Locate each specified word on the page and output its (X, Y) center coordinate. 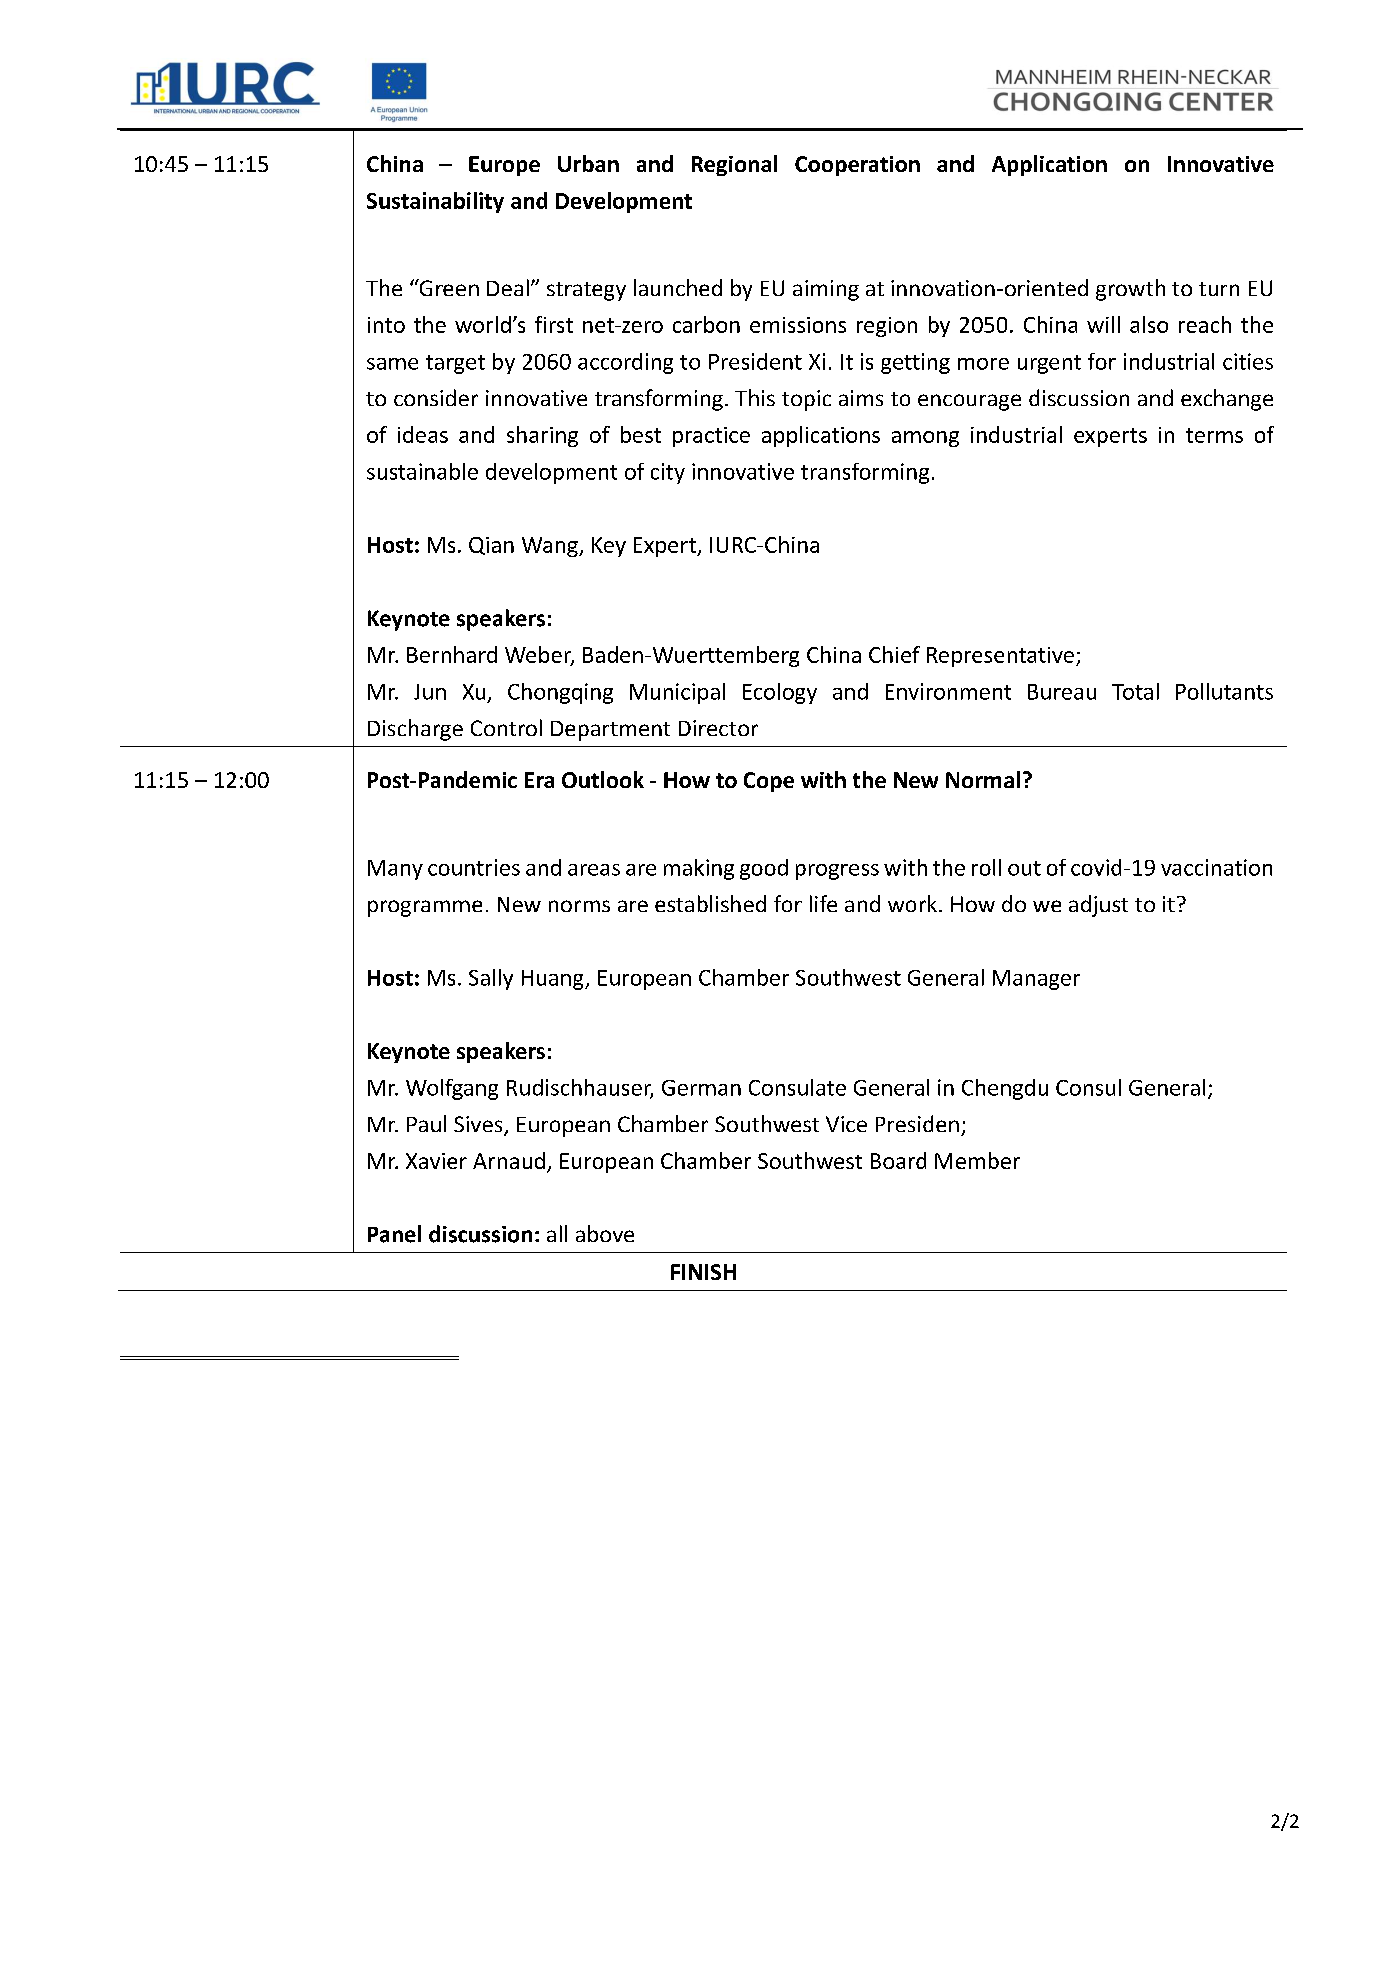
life (823, 903)
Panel (394, 1234)
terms (1214, 435)
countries (474, 867)
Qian (491, 546)
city (668, 473)
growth (1130, 290)
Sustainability (435, 202)
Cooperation (857, 166)
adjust (1098, 906)
